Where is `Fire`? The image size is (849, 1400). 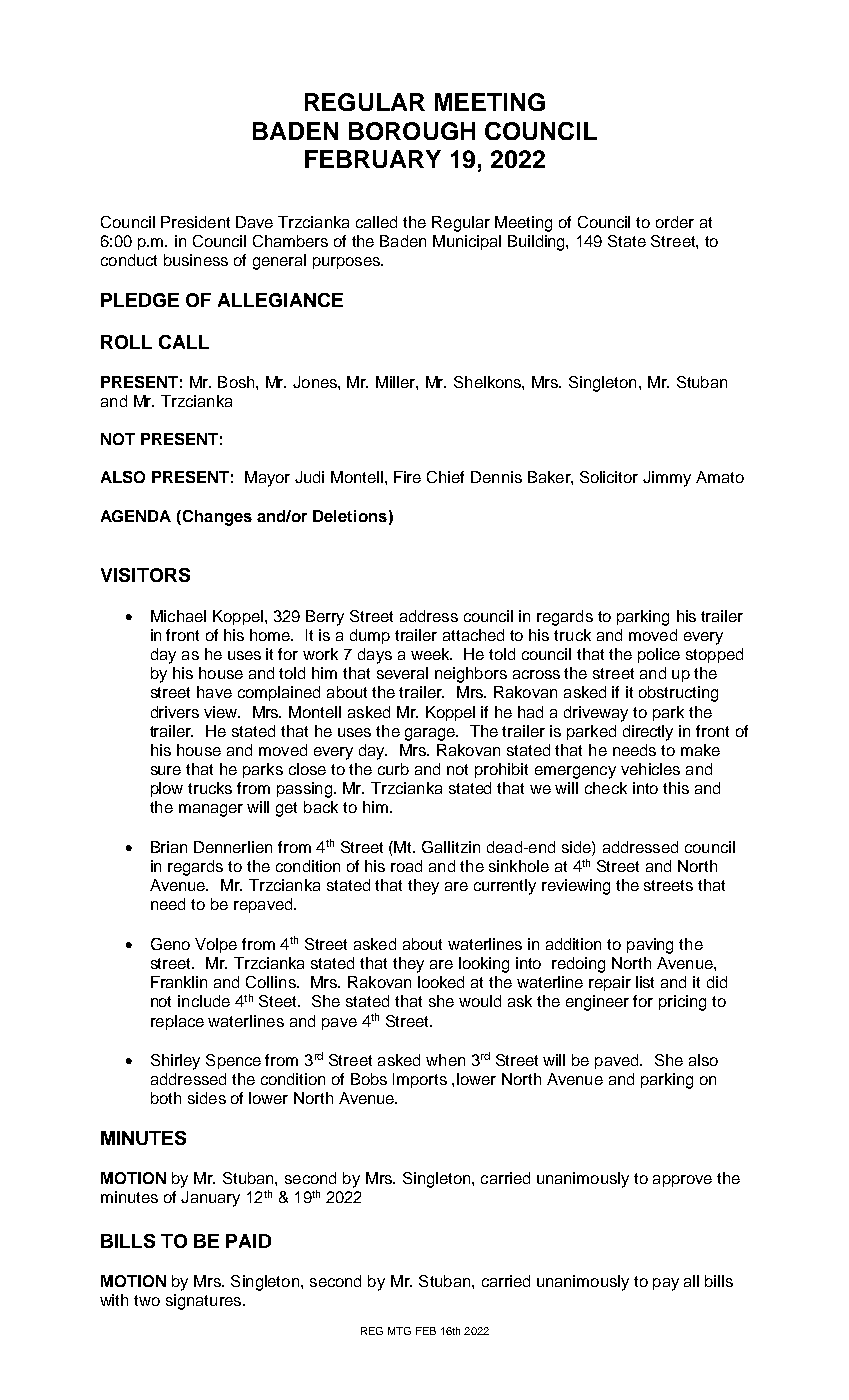 Fire is located at coordinates (407, 477).
